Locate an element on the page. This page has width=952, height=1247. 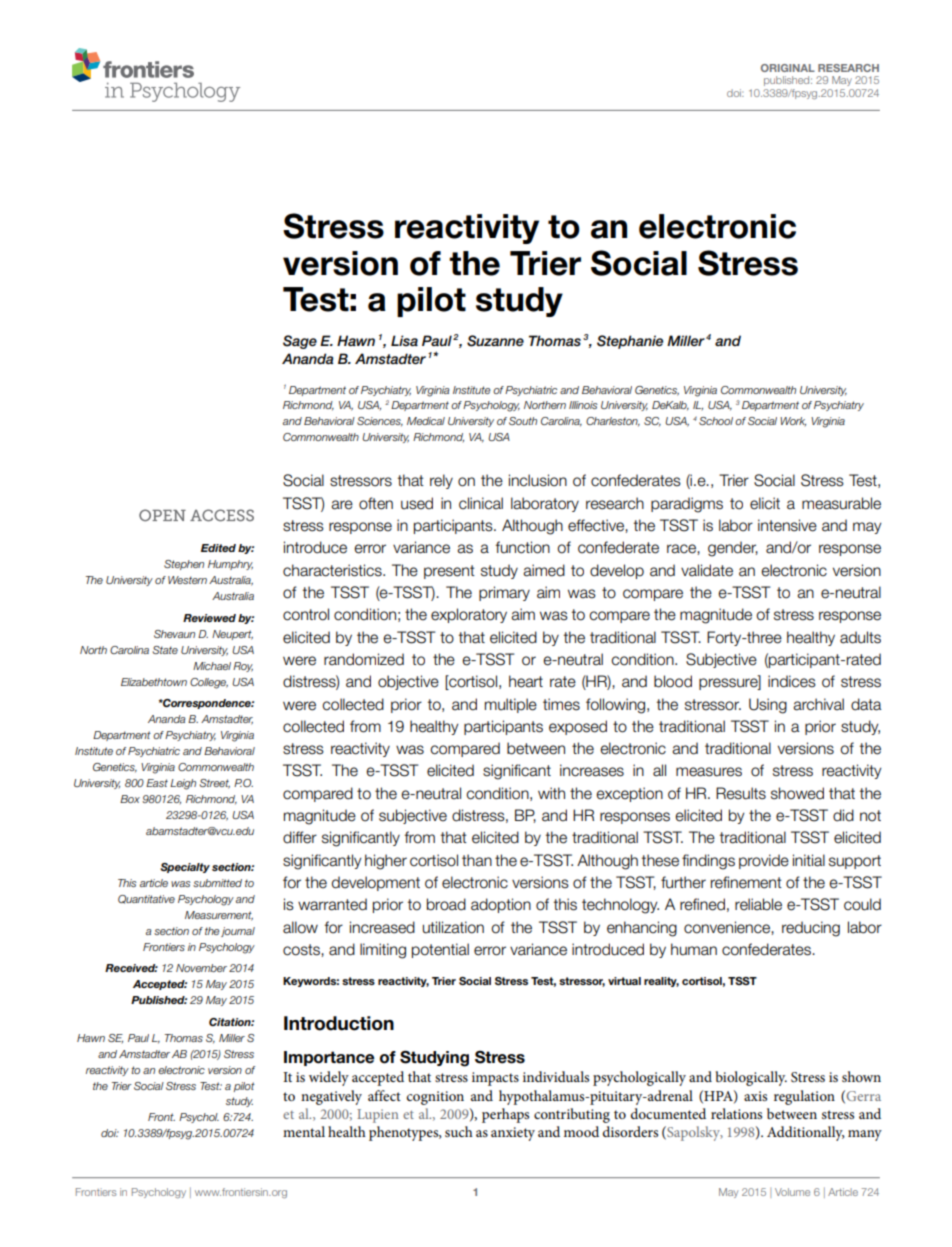
showed is located at coordinates (797, 793).
